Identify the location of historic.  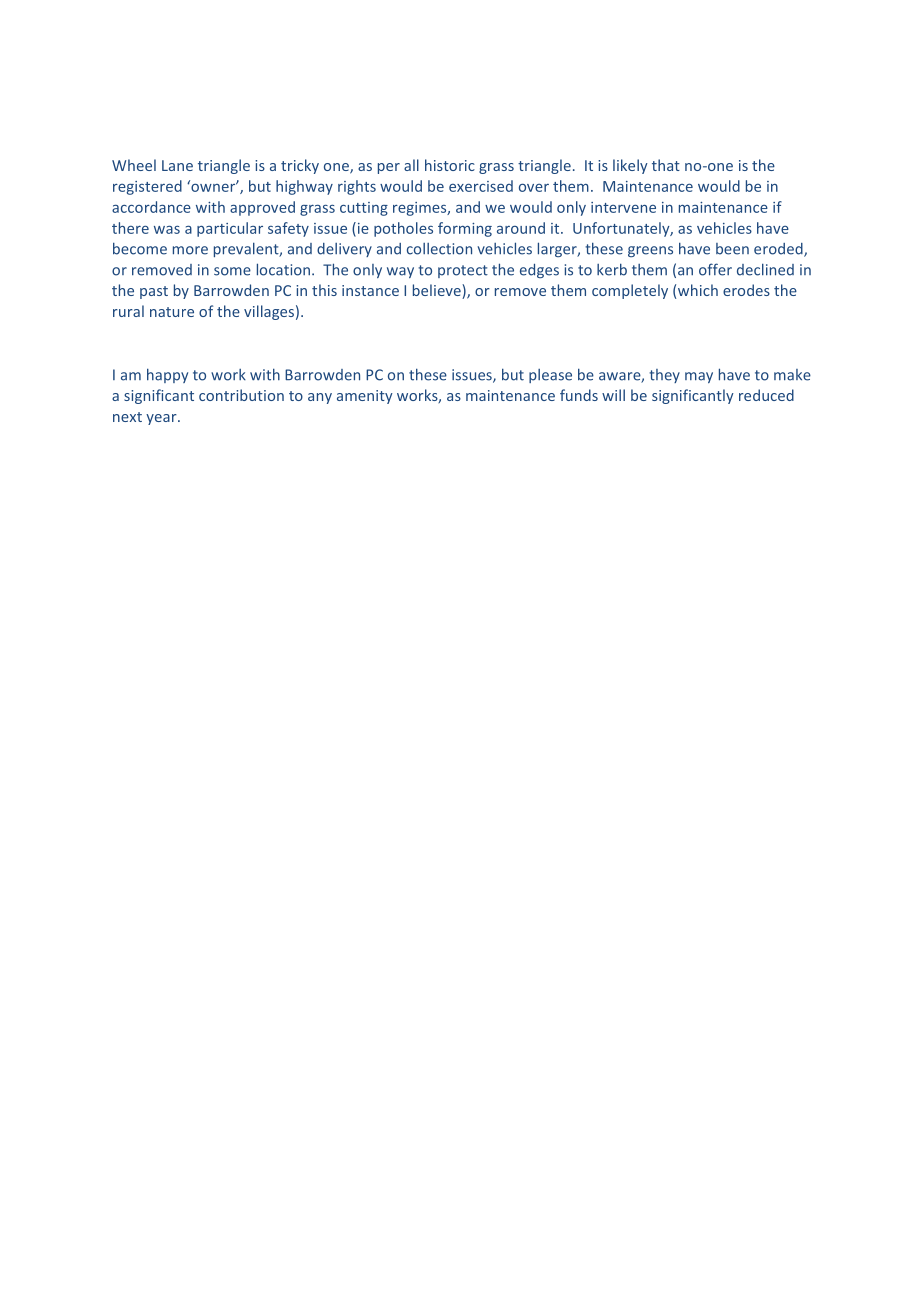
(450, 165).
